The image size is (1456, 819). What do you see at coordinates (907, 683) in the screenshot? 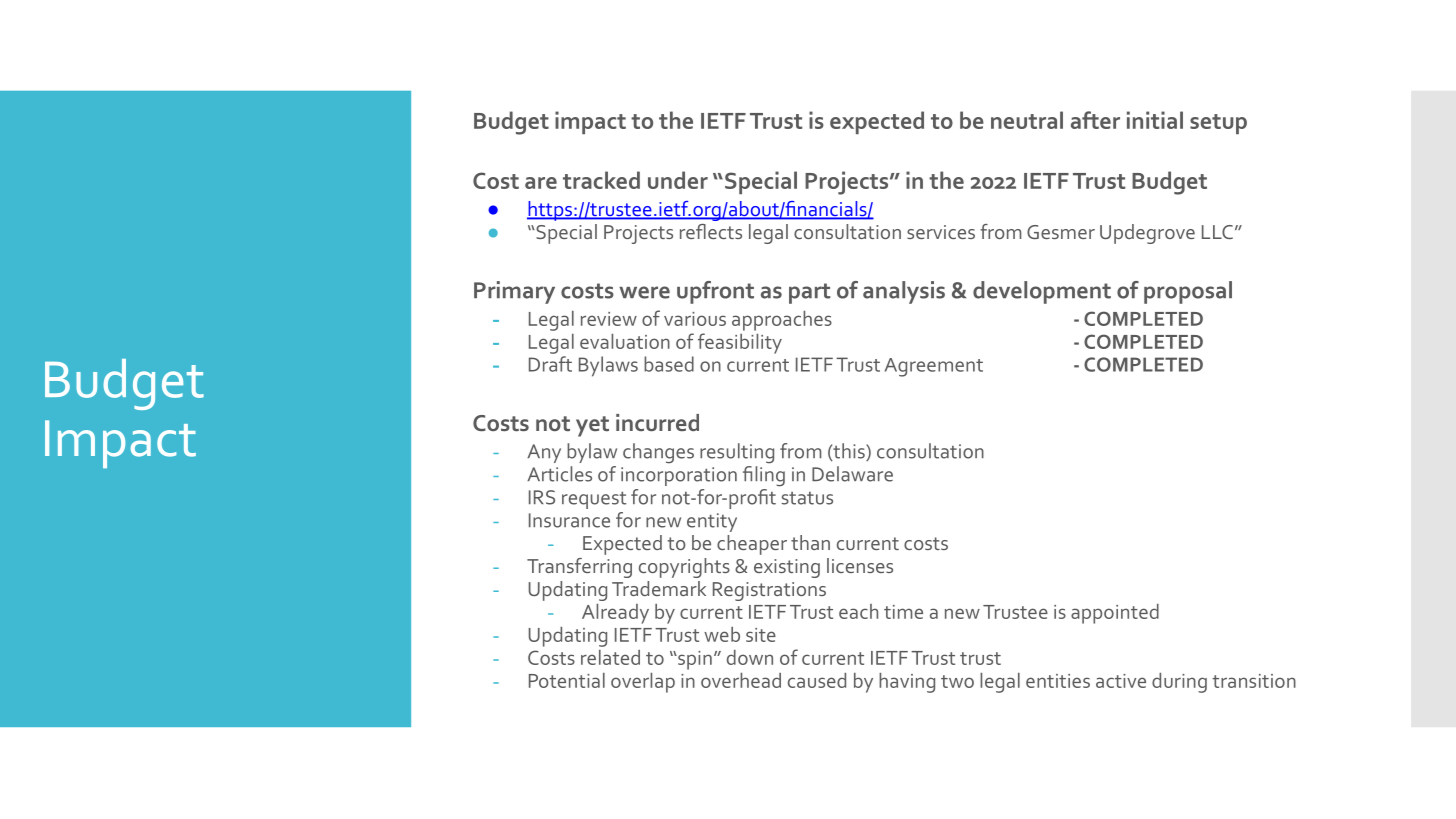
I see `having` at bounding box center [907, 683].
